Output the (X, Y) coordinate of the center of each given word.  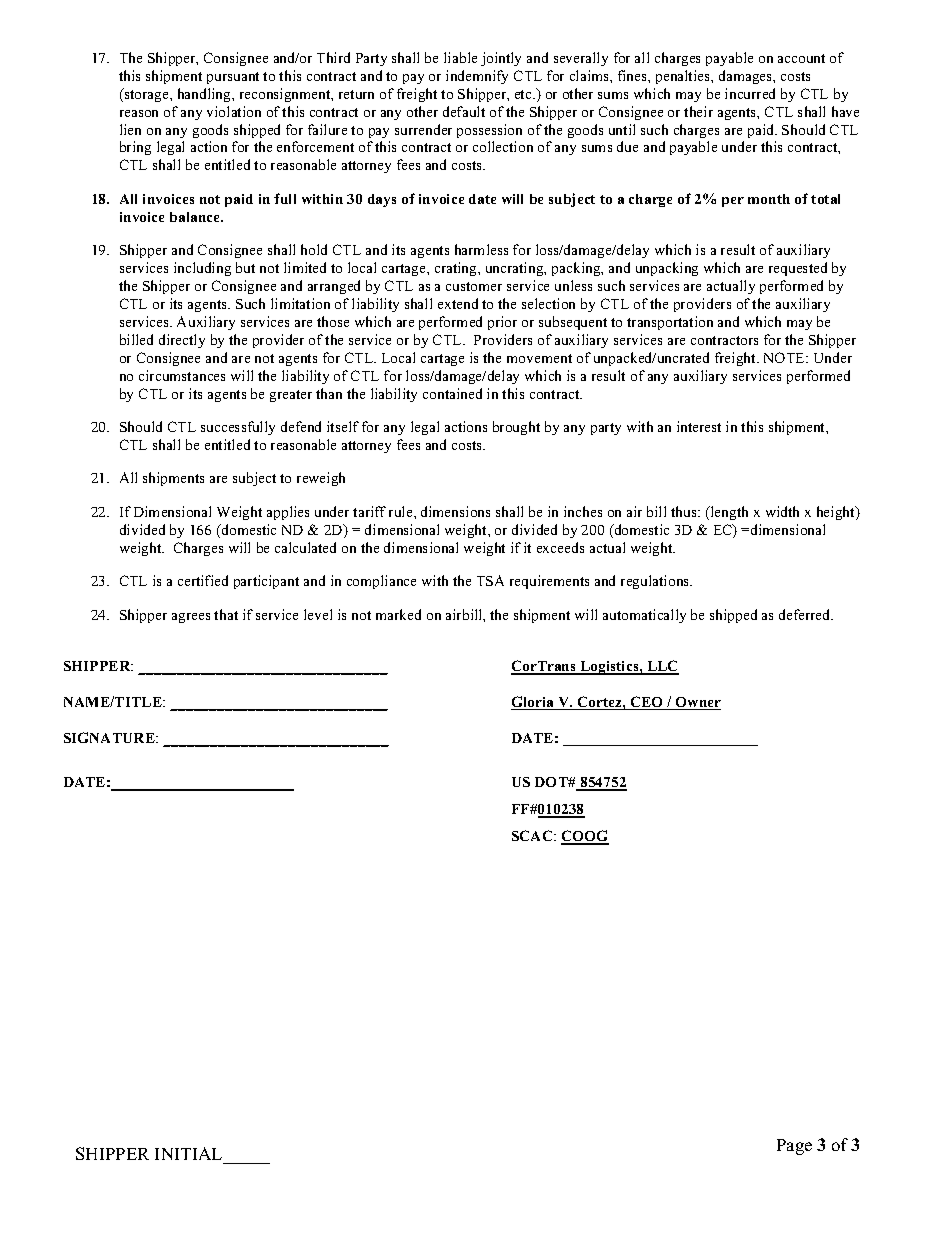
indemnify (477, 77)
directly (182, 341)
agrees (191, 618)
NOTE (785, 357)
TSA (490, 580)
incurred (750, 93)
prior (502, 323)
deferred (806, 614)
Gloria (533, 703)
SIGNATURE (110, 737)
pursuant (233, 78)
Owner (697, 703)
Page (794, 1147)
